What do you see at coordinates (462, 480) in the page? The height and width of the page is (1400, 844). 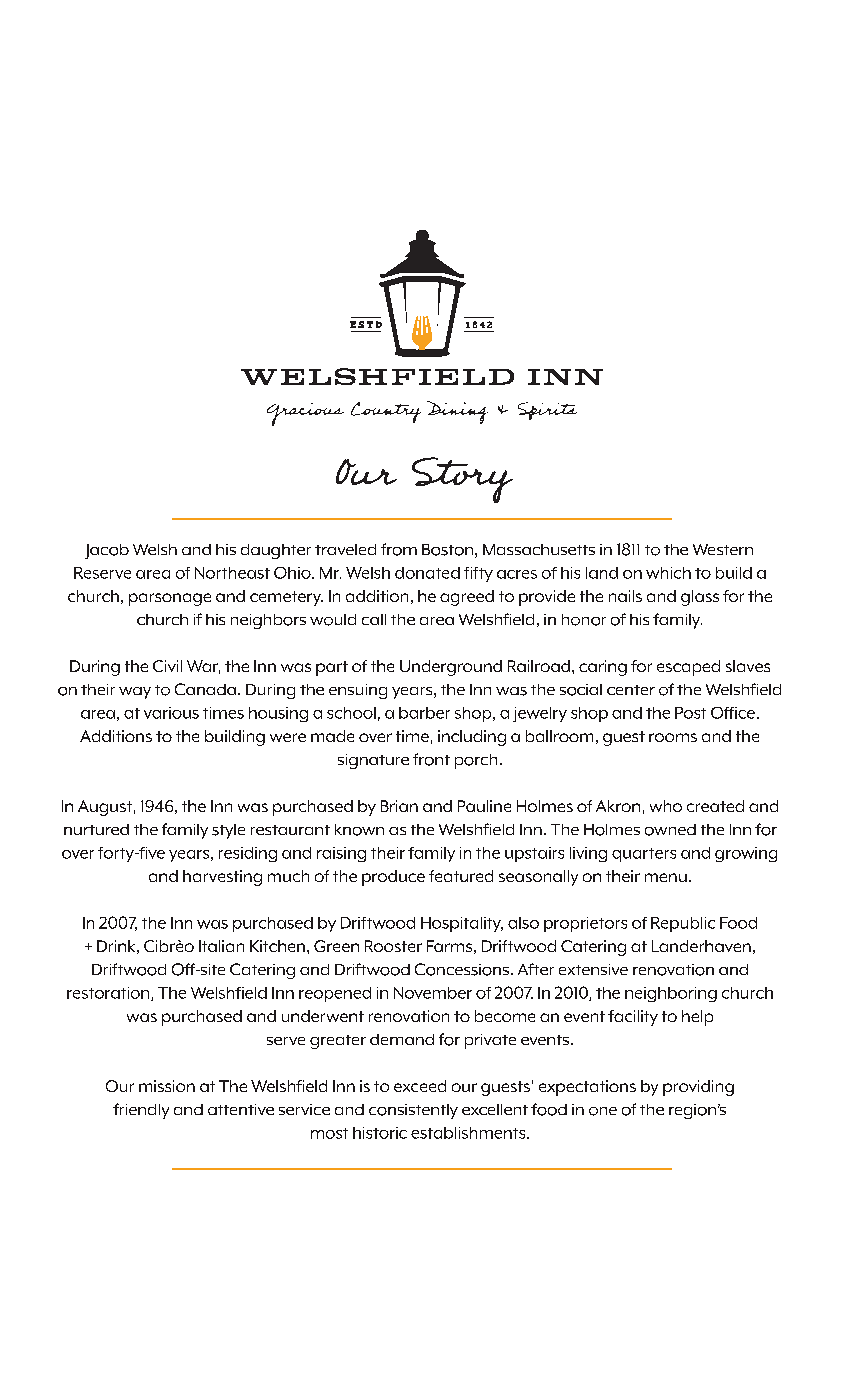 I see `Story` at bounding box center [462, 480].
